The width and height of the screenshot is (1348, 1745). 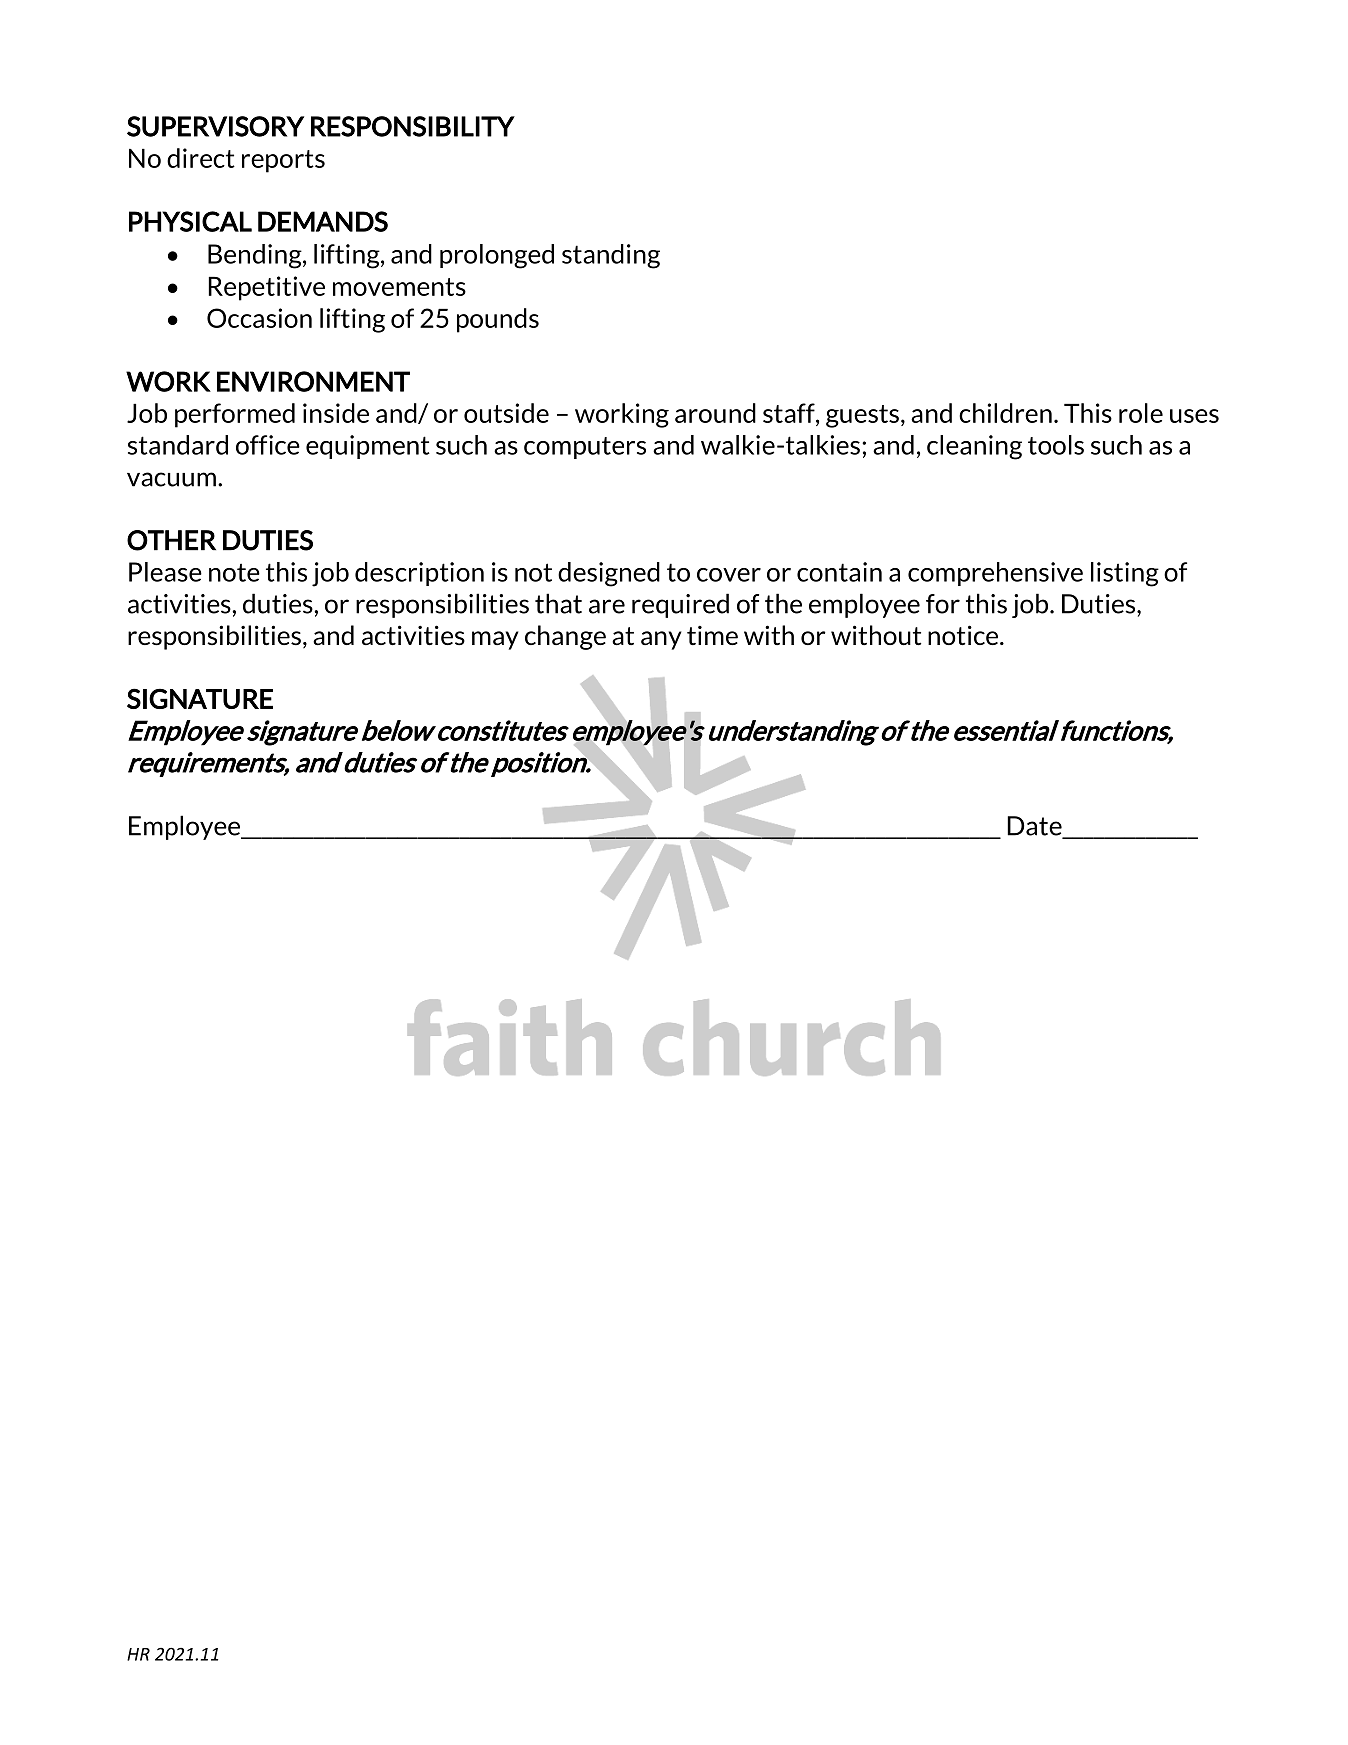 What do you see at coordinates (234, 573) in the screenshot?
I see `note` at bounding box center [234, 573].
